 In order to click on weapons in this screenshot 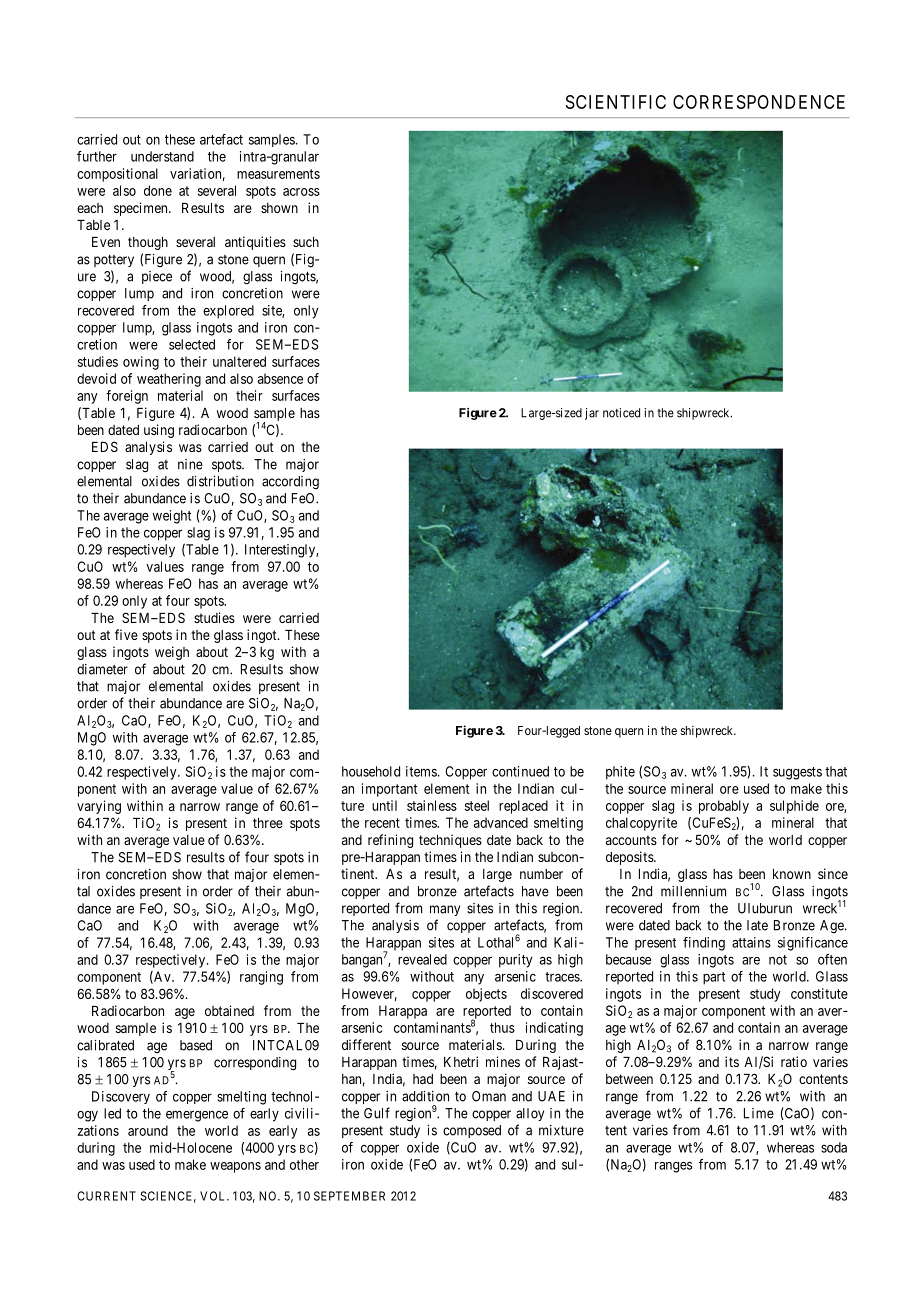, I will do `click(235, 1167)`.
